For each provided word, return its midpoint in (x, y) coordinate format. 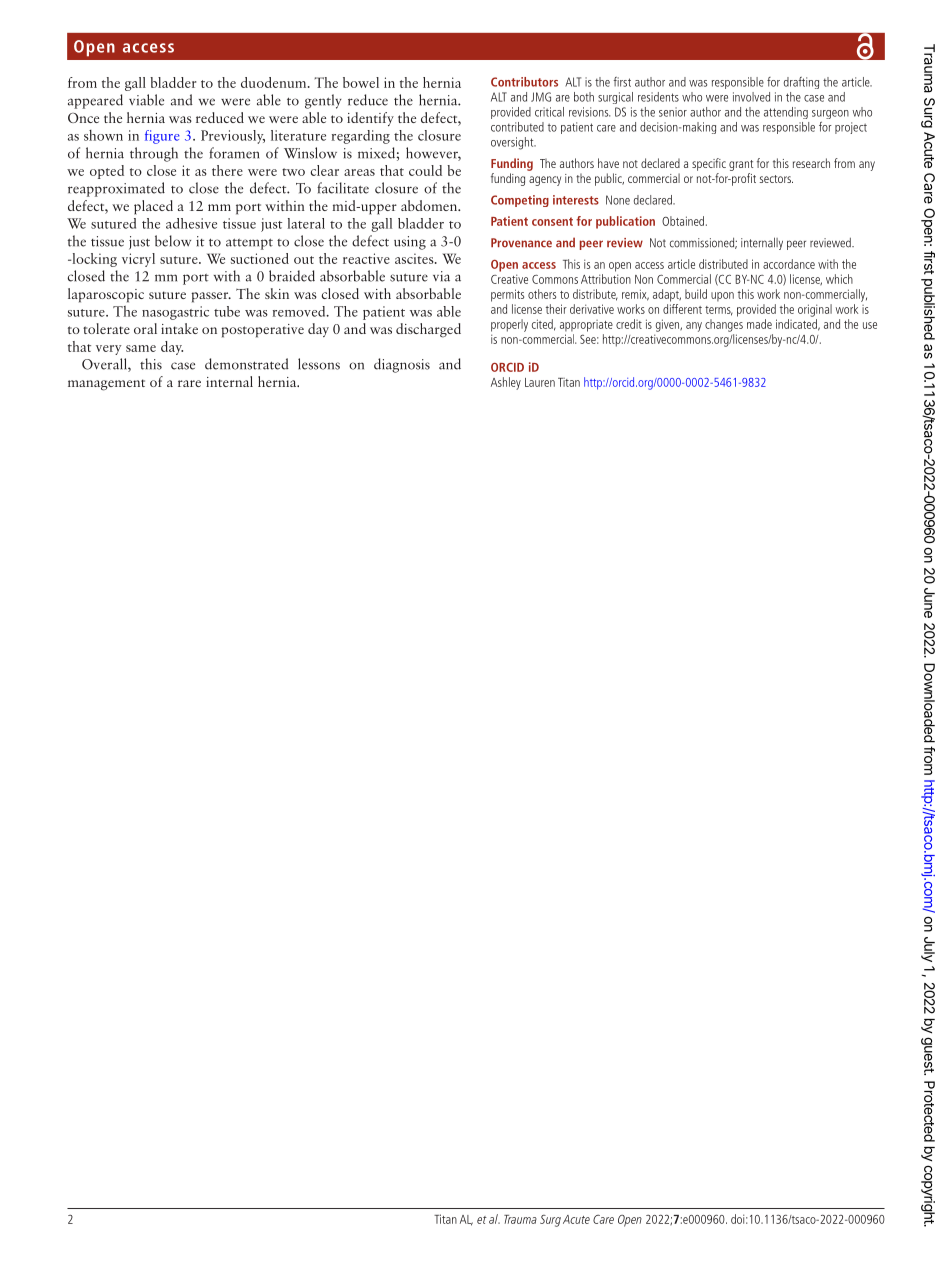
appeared (95, 101)
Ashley (506, 383)
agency (545, 181)
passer (211, 297)
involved (751, 97)
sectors (776, 179)
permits (507, 295)
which (839, 279)
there (227, 170)
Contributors (524, 82)
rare (189, 383)
